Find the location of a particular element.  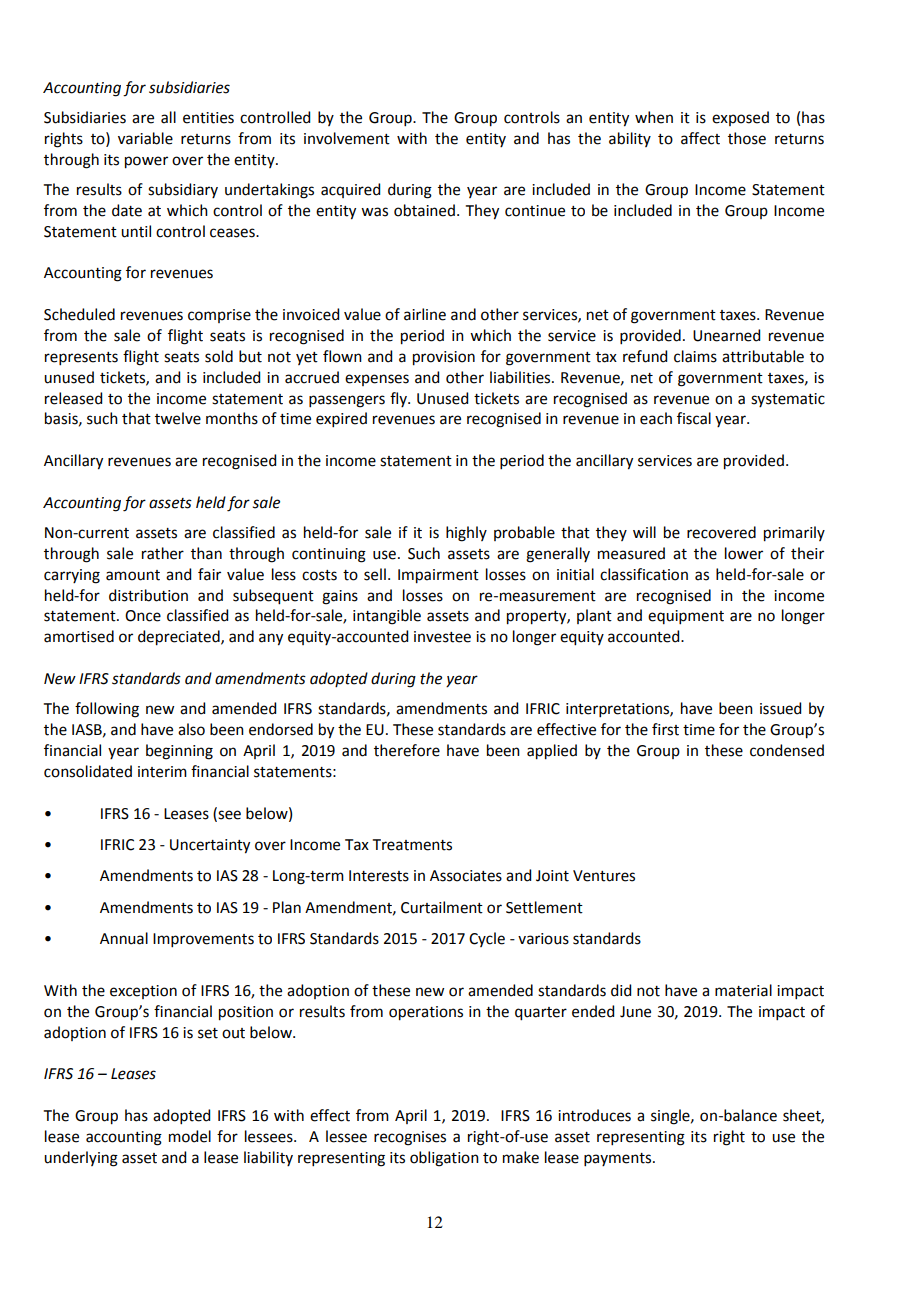

obtained is located at coordinates (424, 210).
